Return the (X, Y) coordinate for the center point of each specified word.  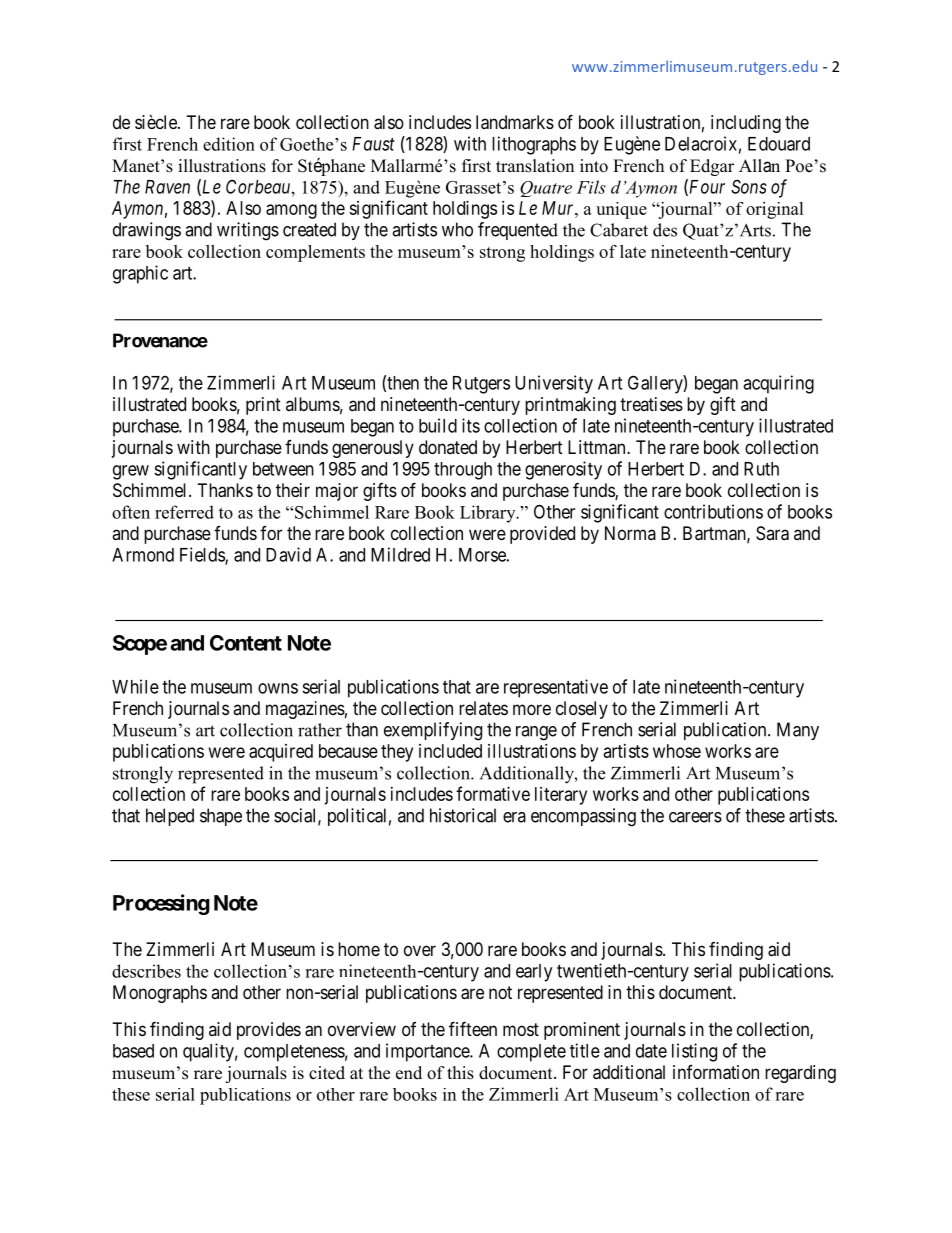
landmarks (515, 122)
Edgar (712, 167)
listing (694, 1052)
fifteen (473, 1028)
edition (229, 144)
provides (269, 1031)
